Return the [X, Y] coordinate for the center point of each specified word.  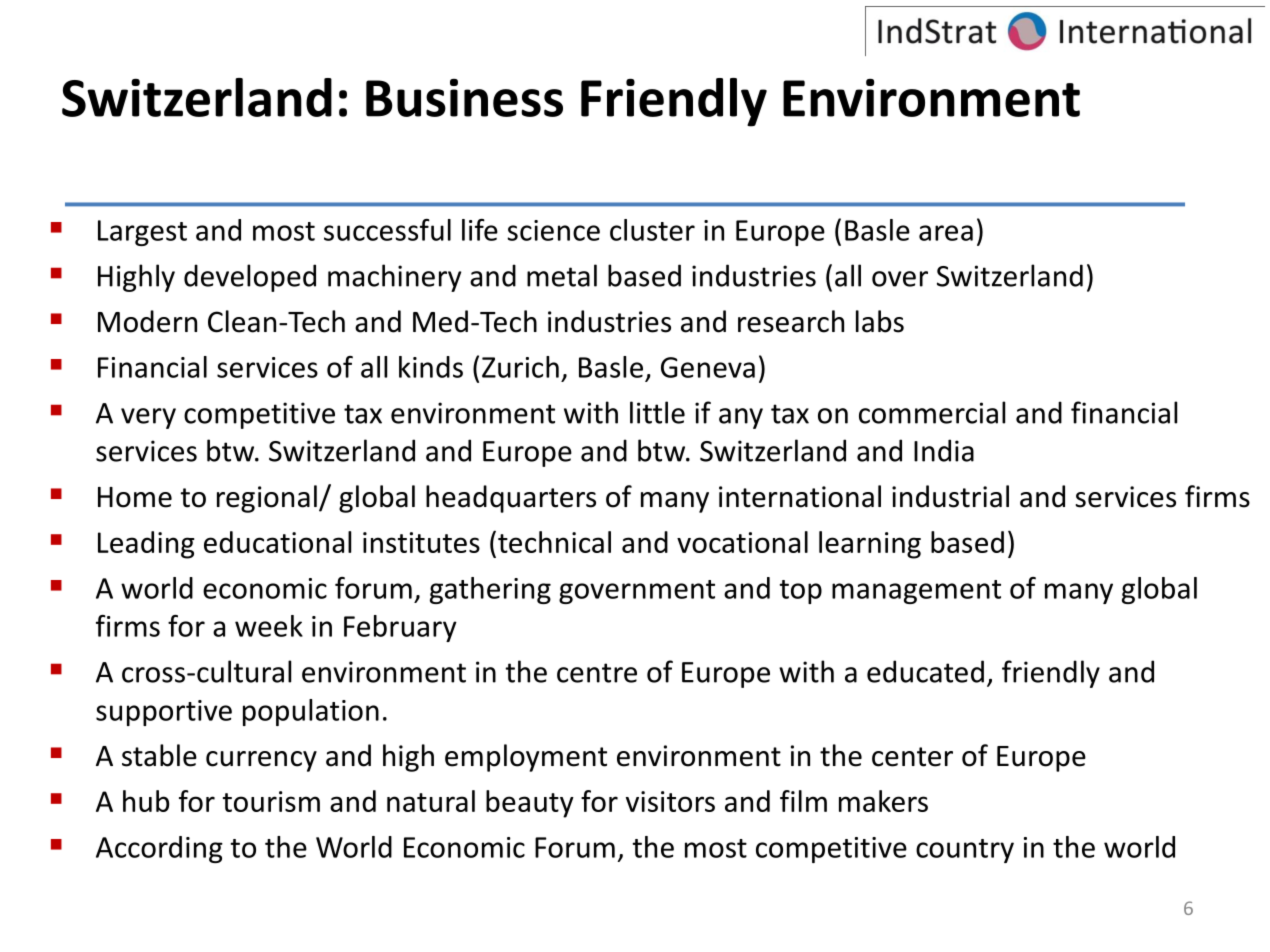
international [800, 496]
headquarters [511, 499]
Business [464, 98]
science [553, 230]
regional [267, 499]
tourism [271, 801]
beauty [530, 804]
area [946, 233]
